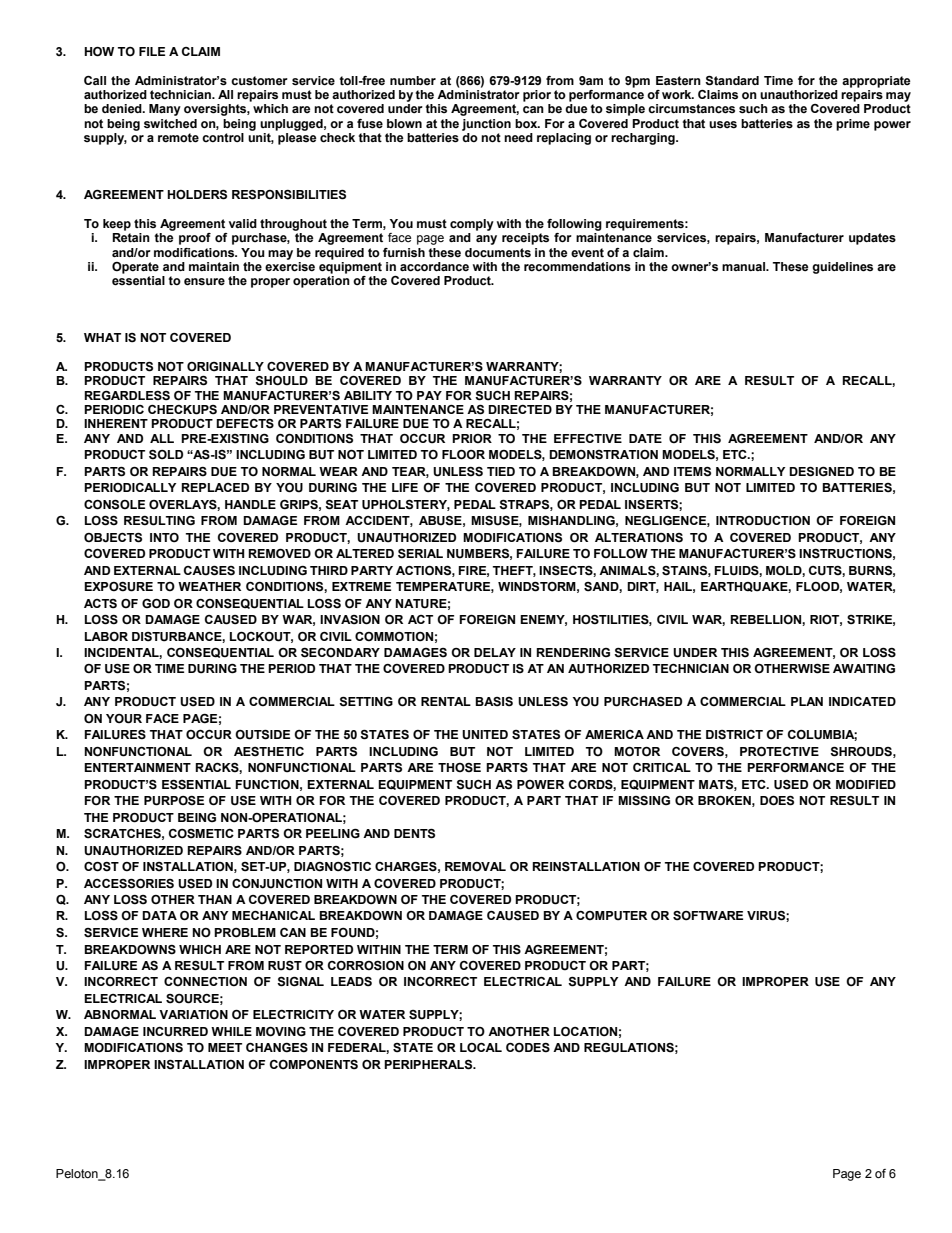 This screenshot has width=952, height=1233. What do you see at coordinates (494, 702) in the screenshot?
I see `BASIS` at bounding box center [494, 702].
